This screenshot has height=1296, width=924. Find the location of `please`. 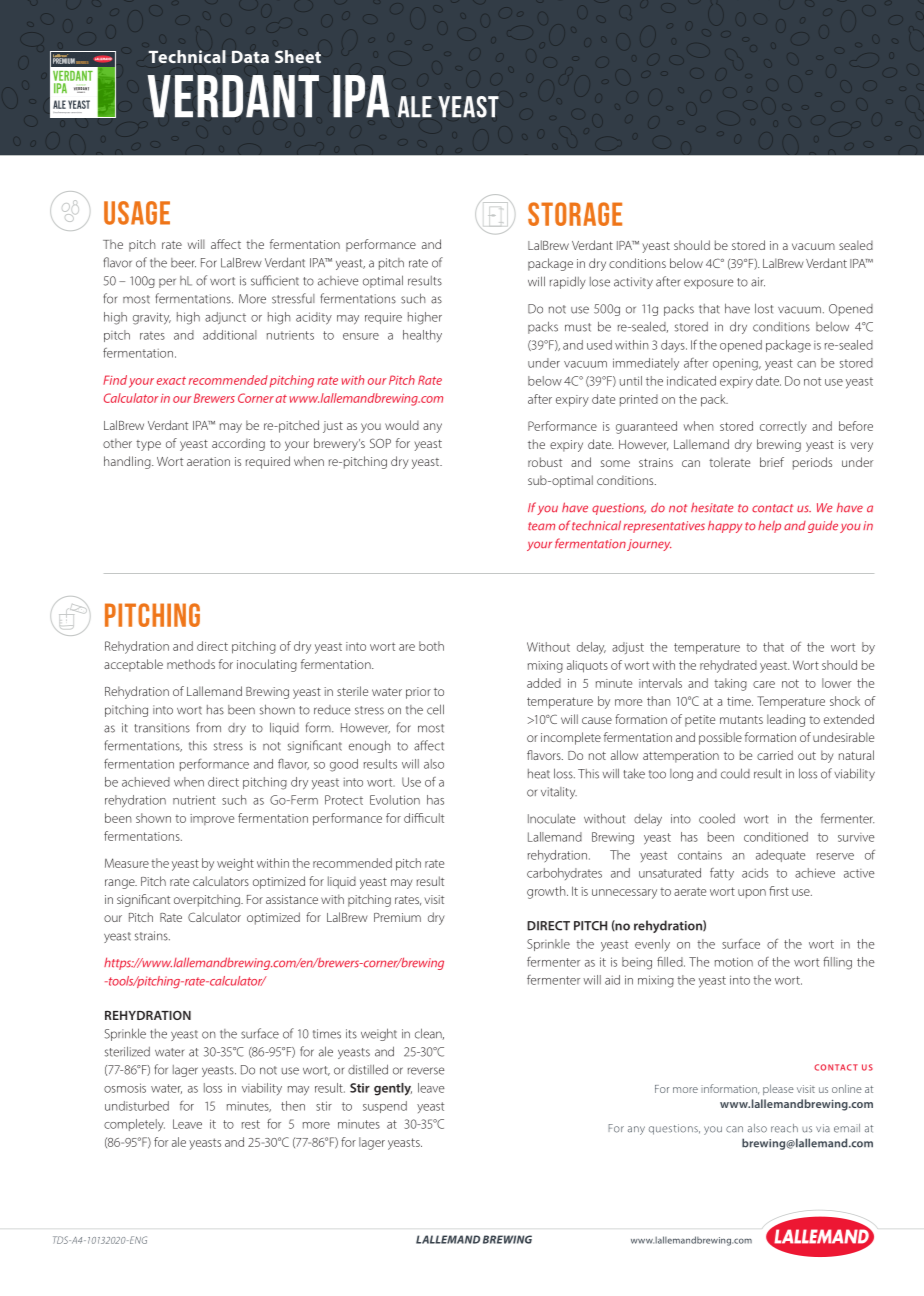

please is located at coordinates (778, 1089).
